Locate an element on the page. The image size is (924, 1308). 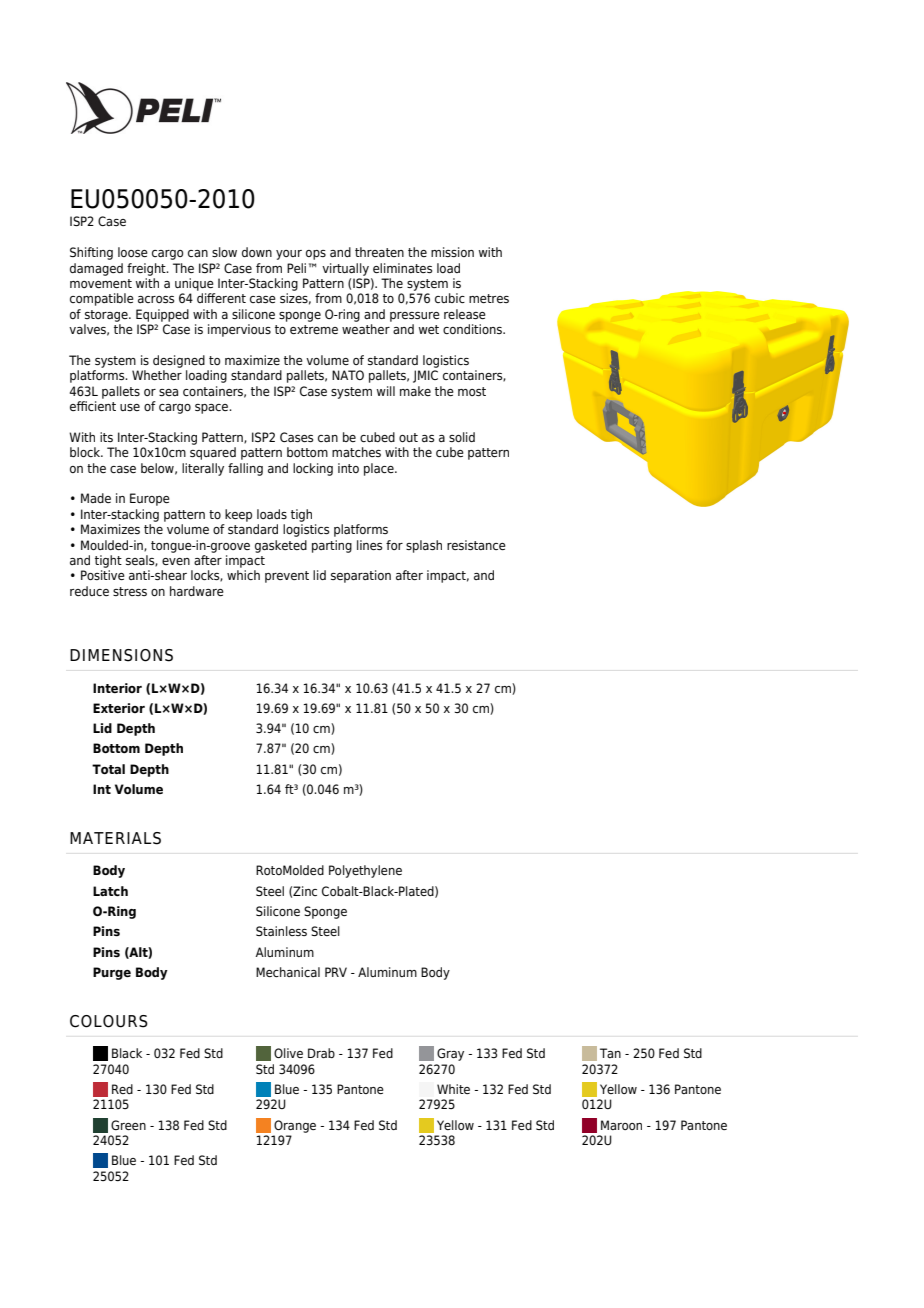
stress is located at coordinates (130, 591).
